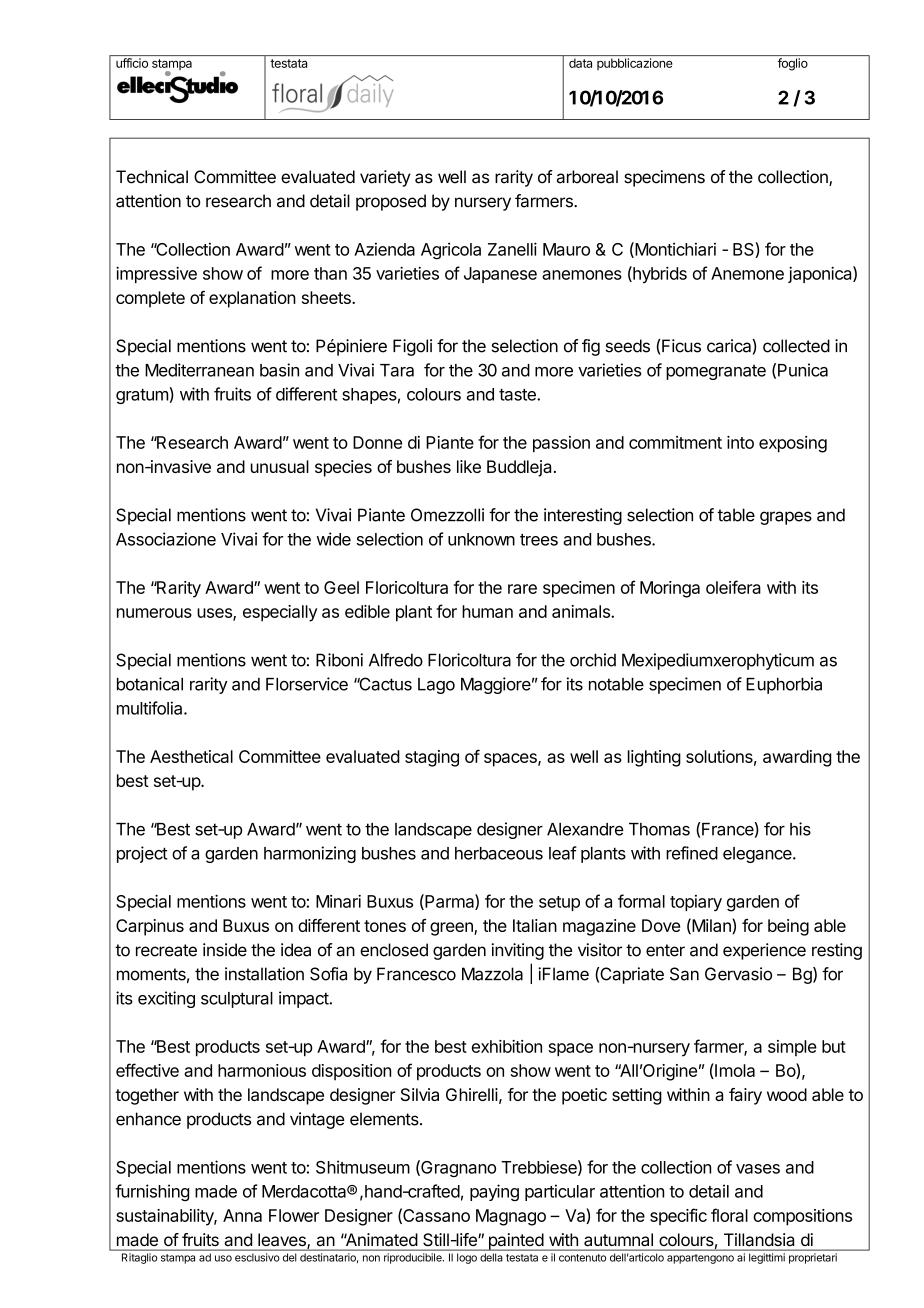 The width and height of the screenshot is (924, 1308). Describe the element at coordinates (587, 177) in the screenshot. I see `arboreal` at that location.
